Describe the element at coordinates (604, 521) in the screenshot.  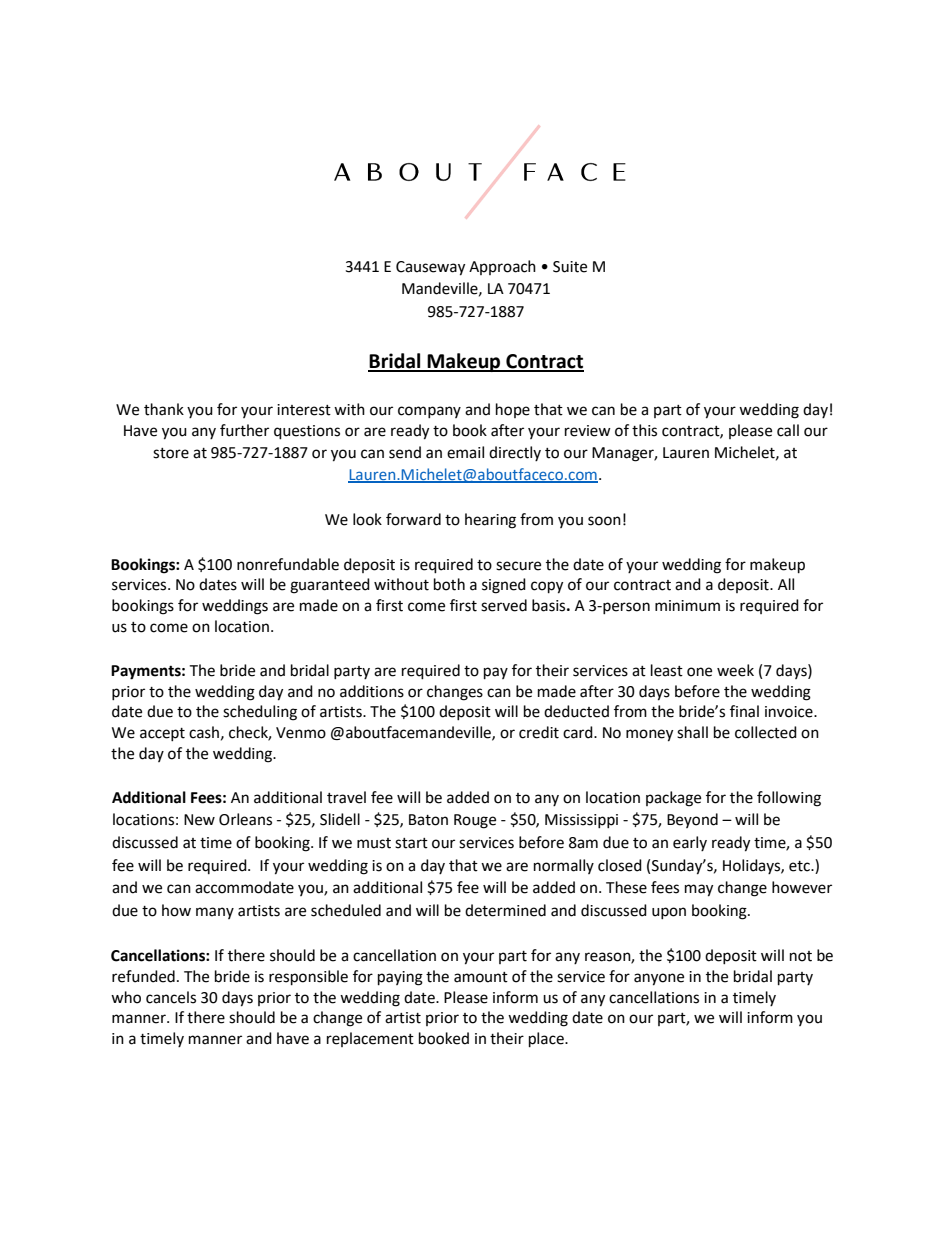
I see `soon` at that location.
